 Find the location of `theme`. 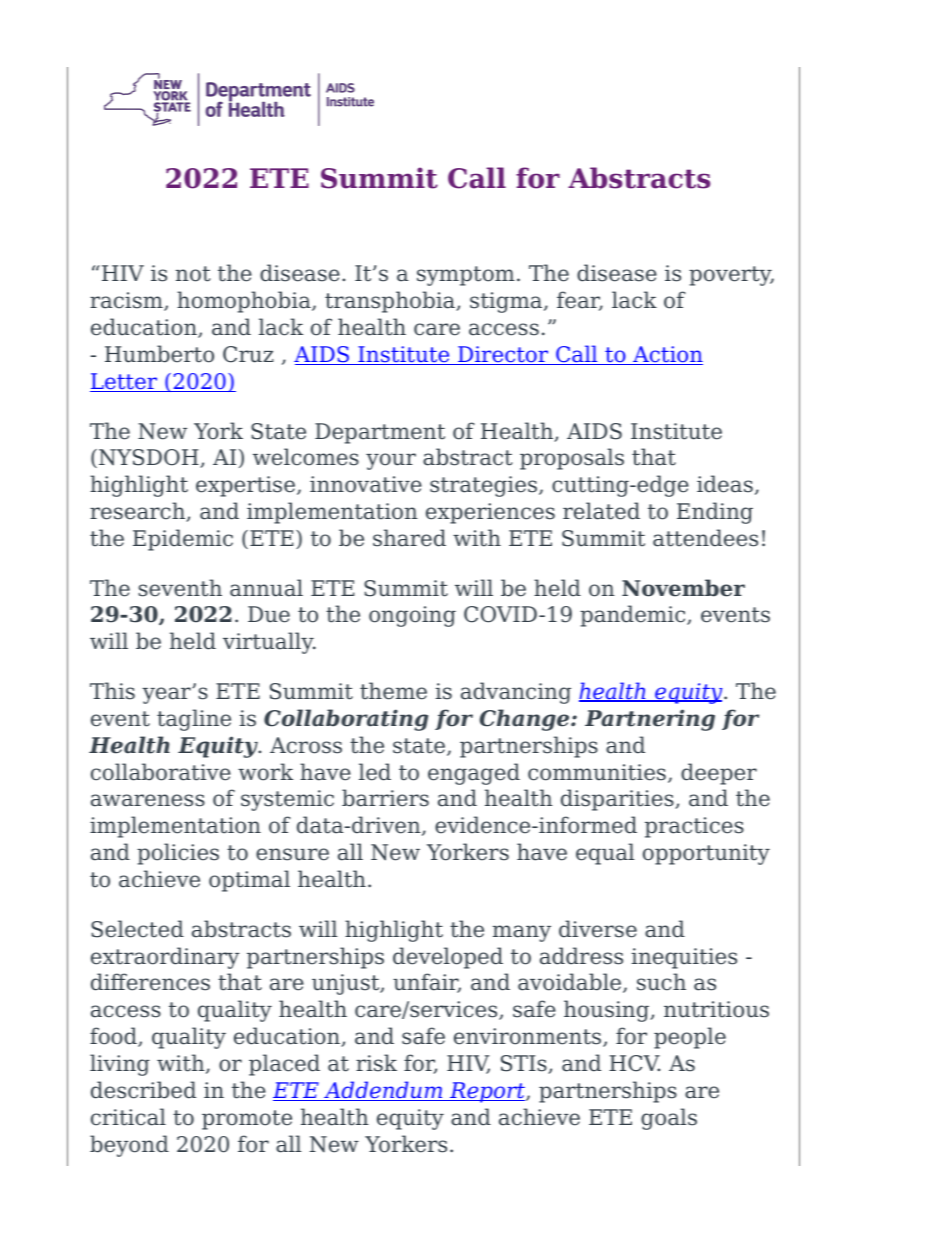

theme is located at coordinates (393, 691).
